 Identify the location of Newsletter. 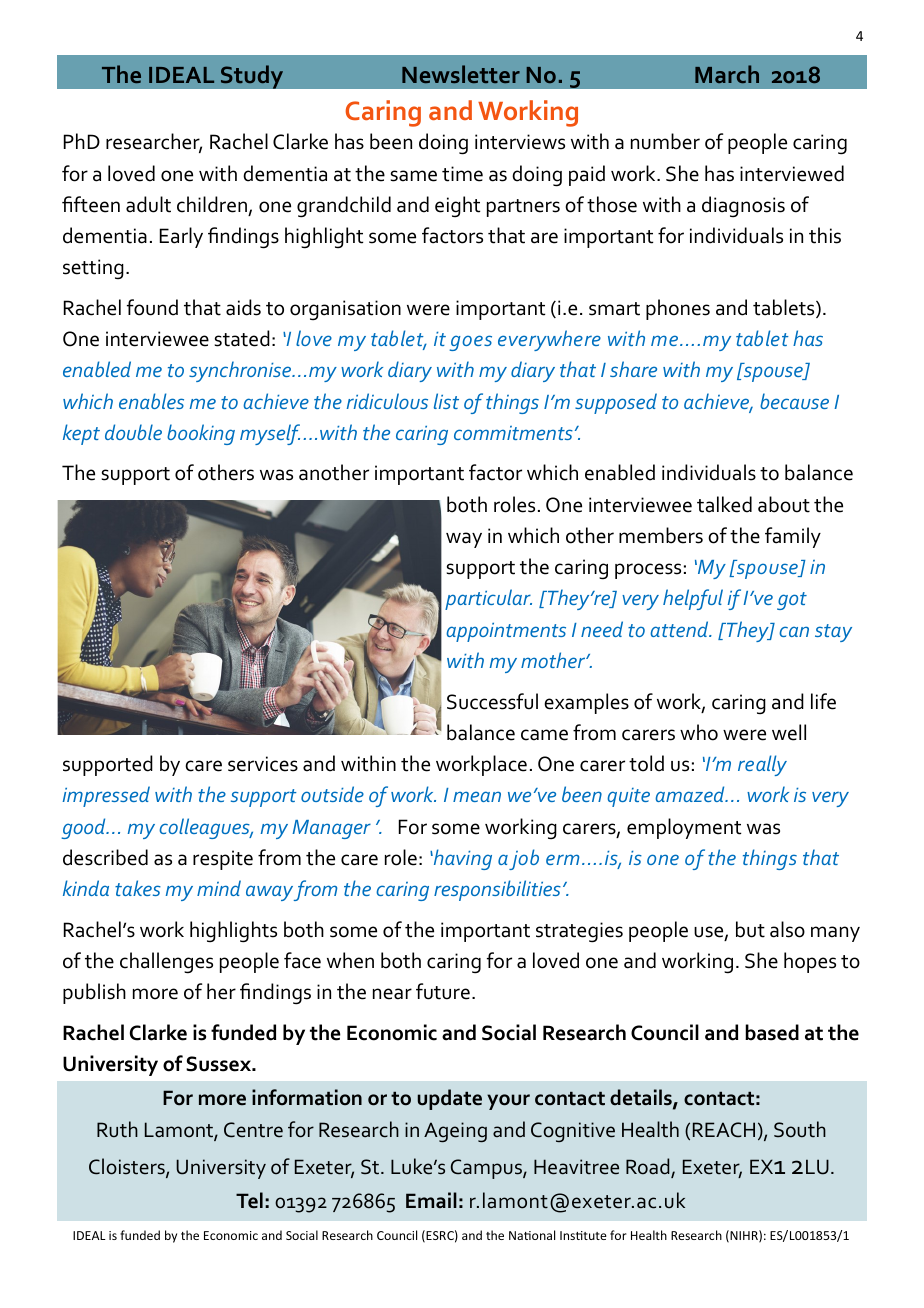
(461, 74).
